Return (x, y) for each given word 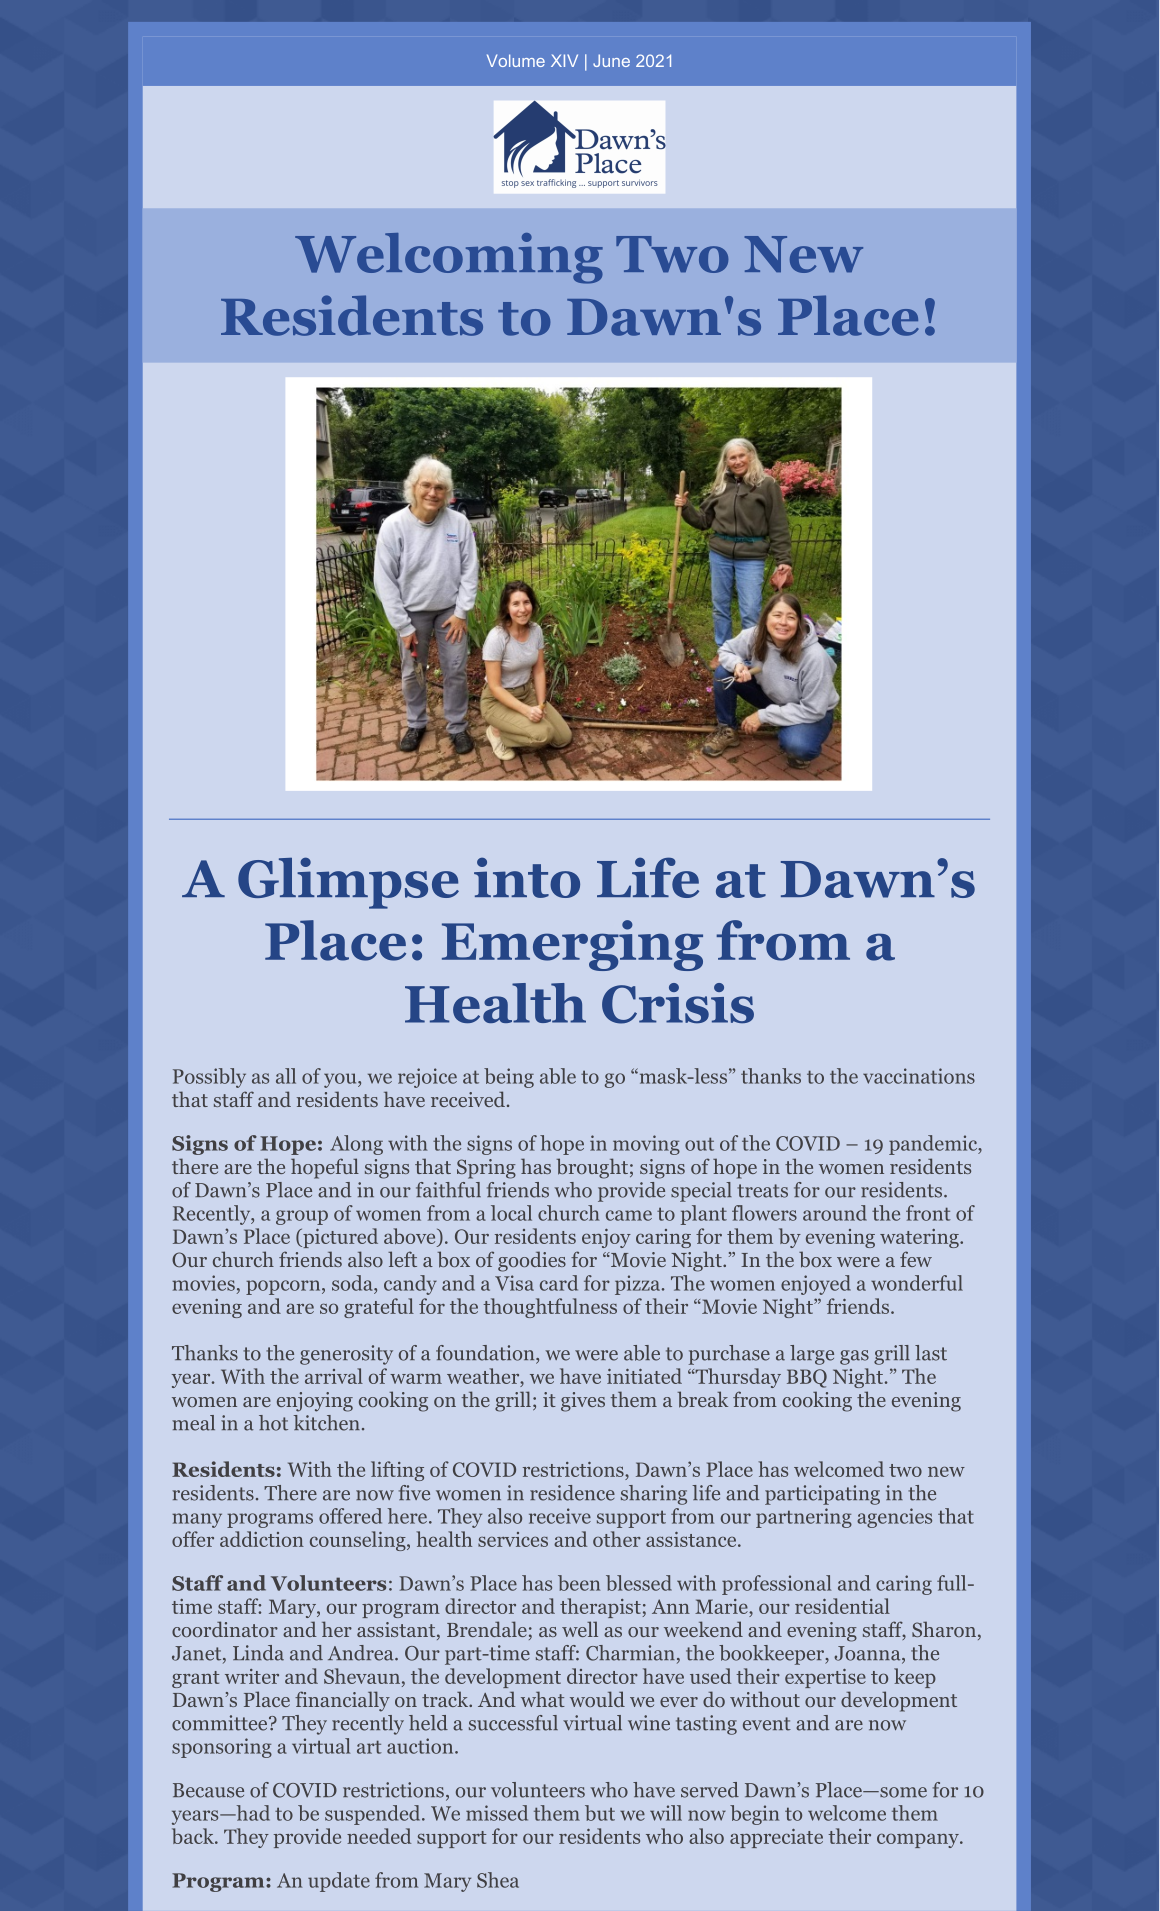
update (339, 1882)
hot (273, 1423)
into (527, 877)
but (600, 1813)
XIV (564, 60)
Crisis (678, 1003)
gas (854, 1357)
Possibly (209, 1078)
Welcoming (449, 258)
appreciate (776, 1838)
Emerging (572, 945)
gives (583, 1402)
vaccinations (919, 1076)
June (611, 60)
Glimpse (348, 883)
